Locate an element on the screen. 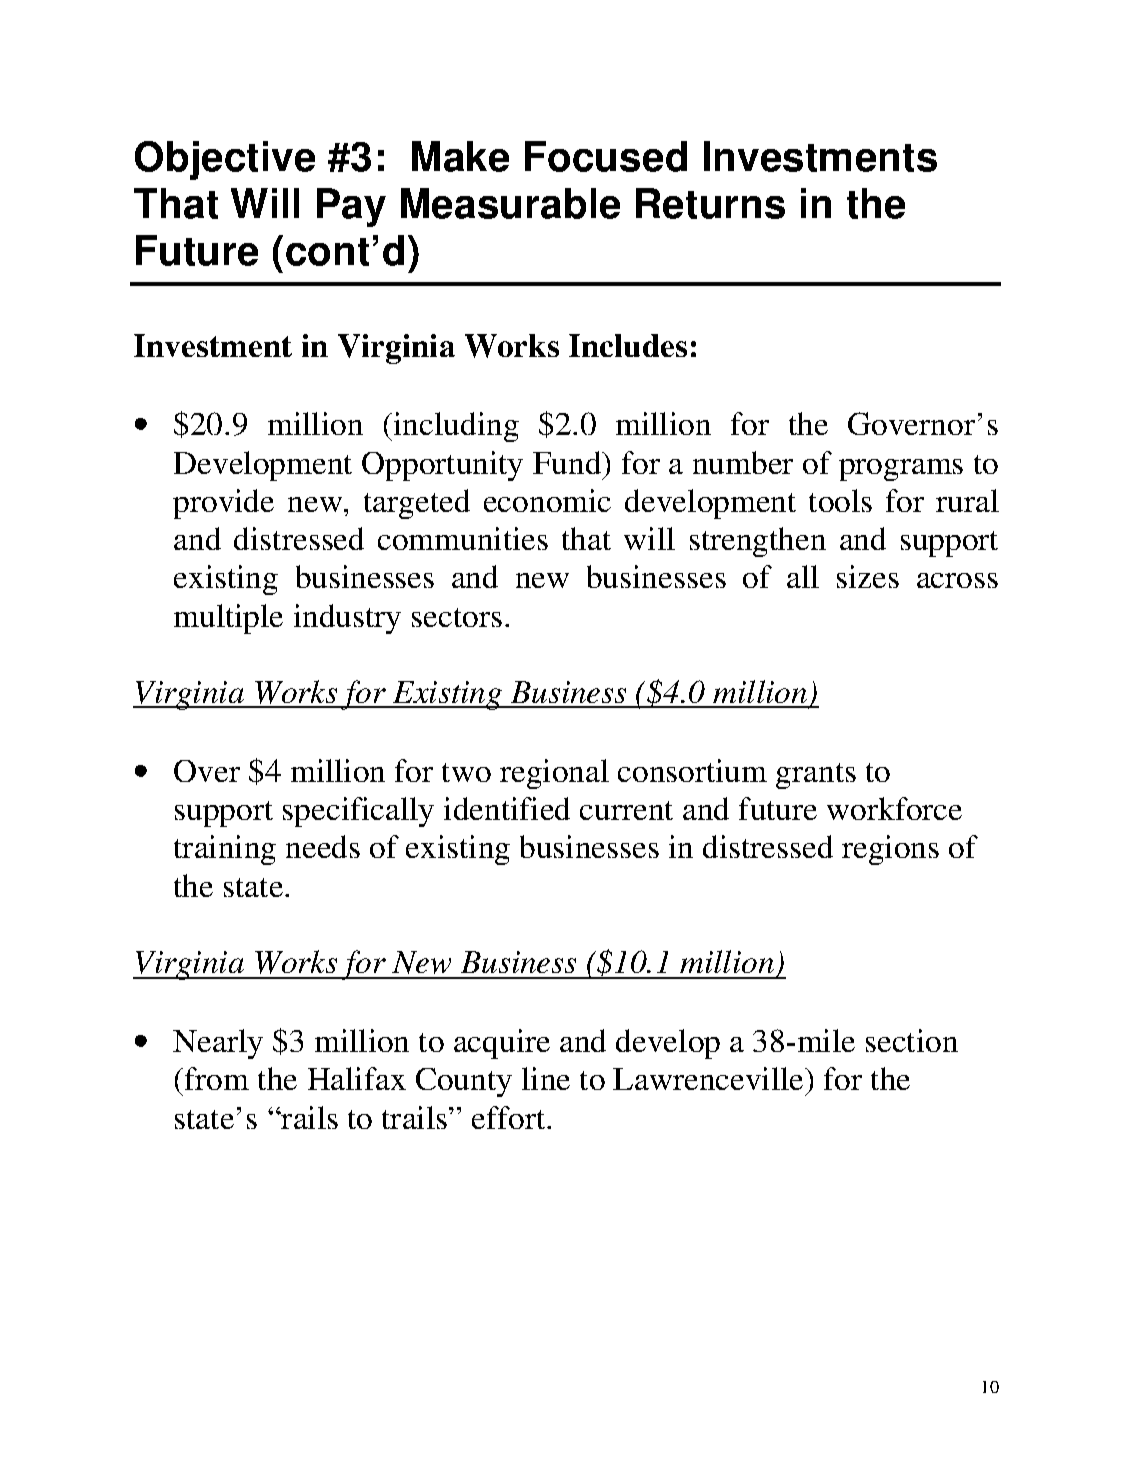 The image size is (1132, 1464). Focused is located at coordinates (606, 156).
